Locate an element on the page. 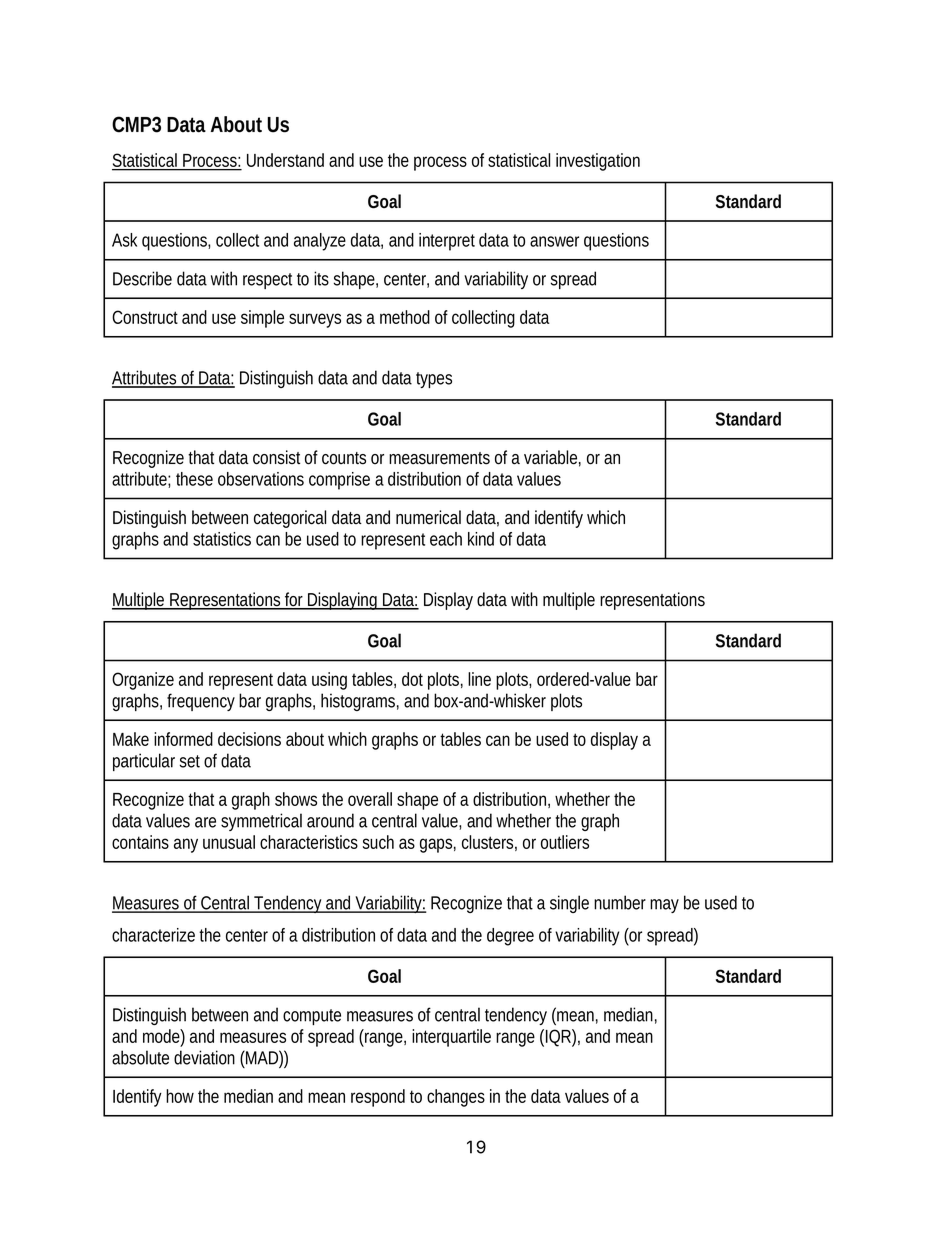 The height and width of the page is (1233, 952). Organize is located at coordinates (143, 681).
